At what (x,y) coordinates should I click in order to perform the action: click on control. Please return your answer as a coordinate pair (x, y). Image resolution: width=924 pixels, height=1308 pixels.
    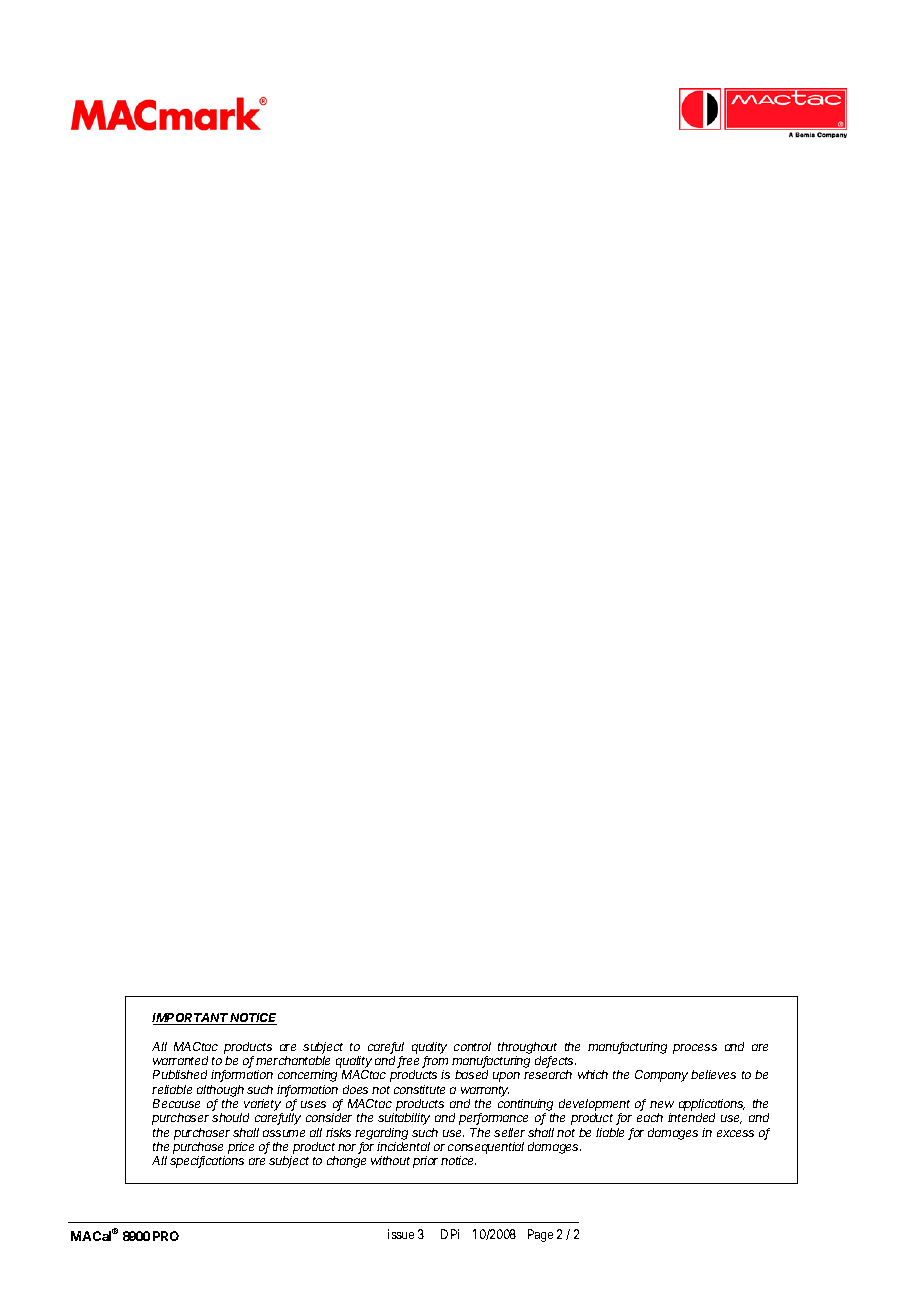
    Looking at the image, I should click on (472, 1046).
